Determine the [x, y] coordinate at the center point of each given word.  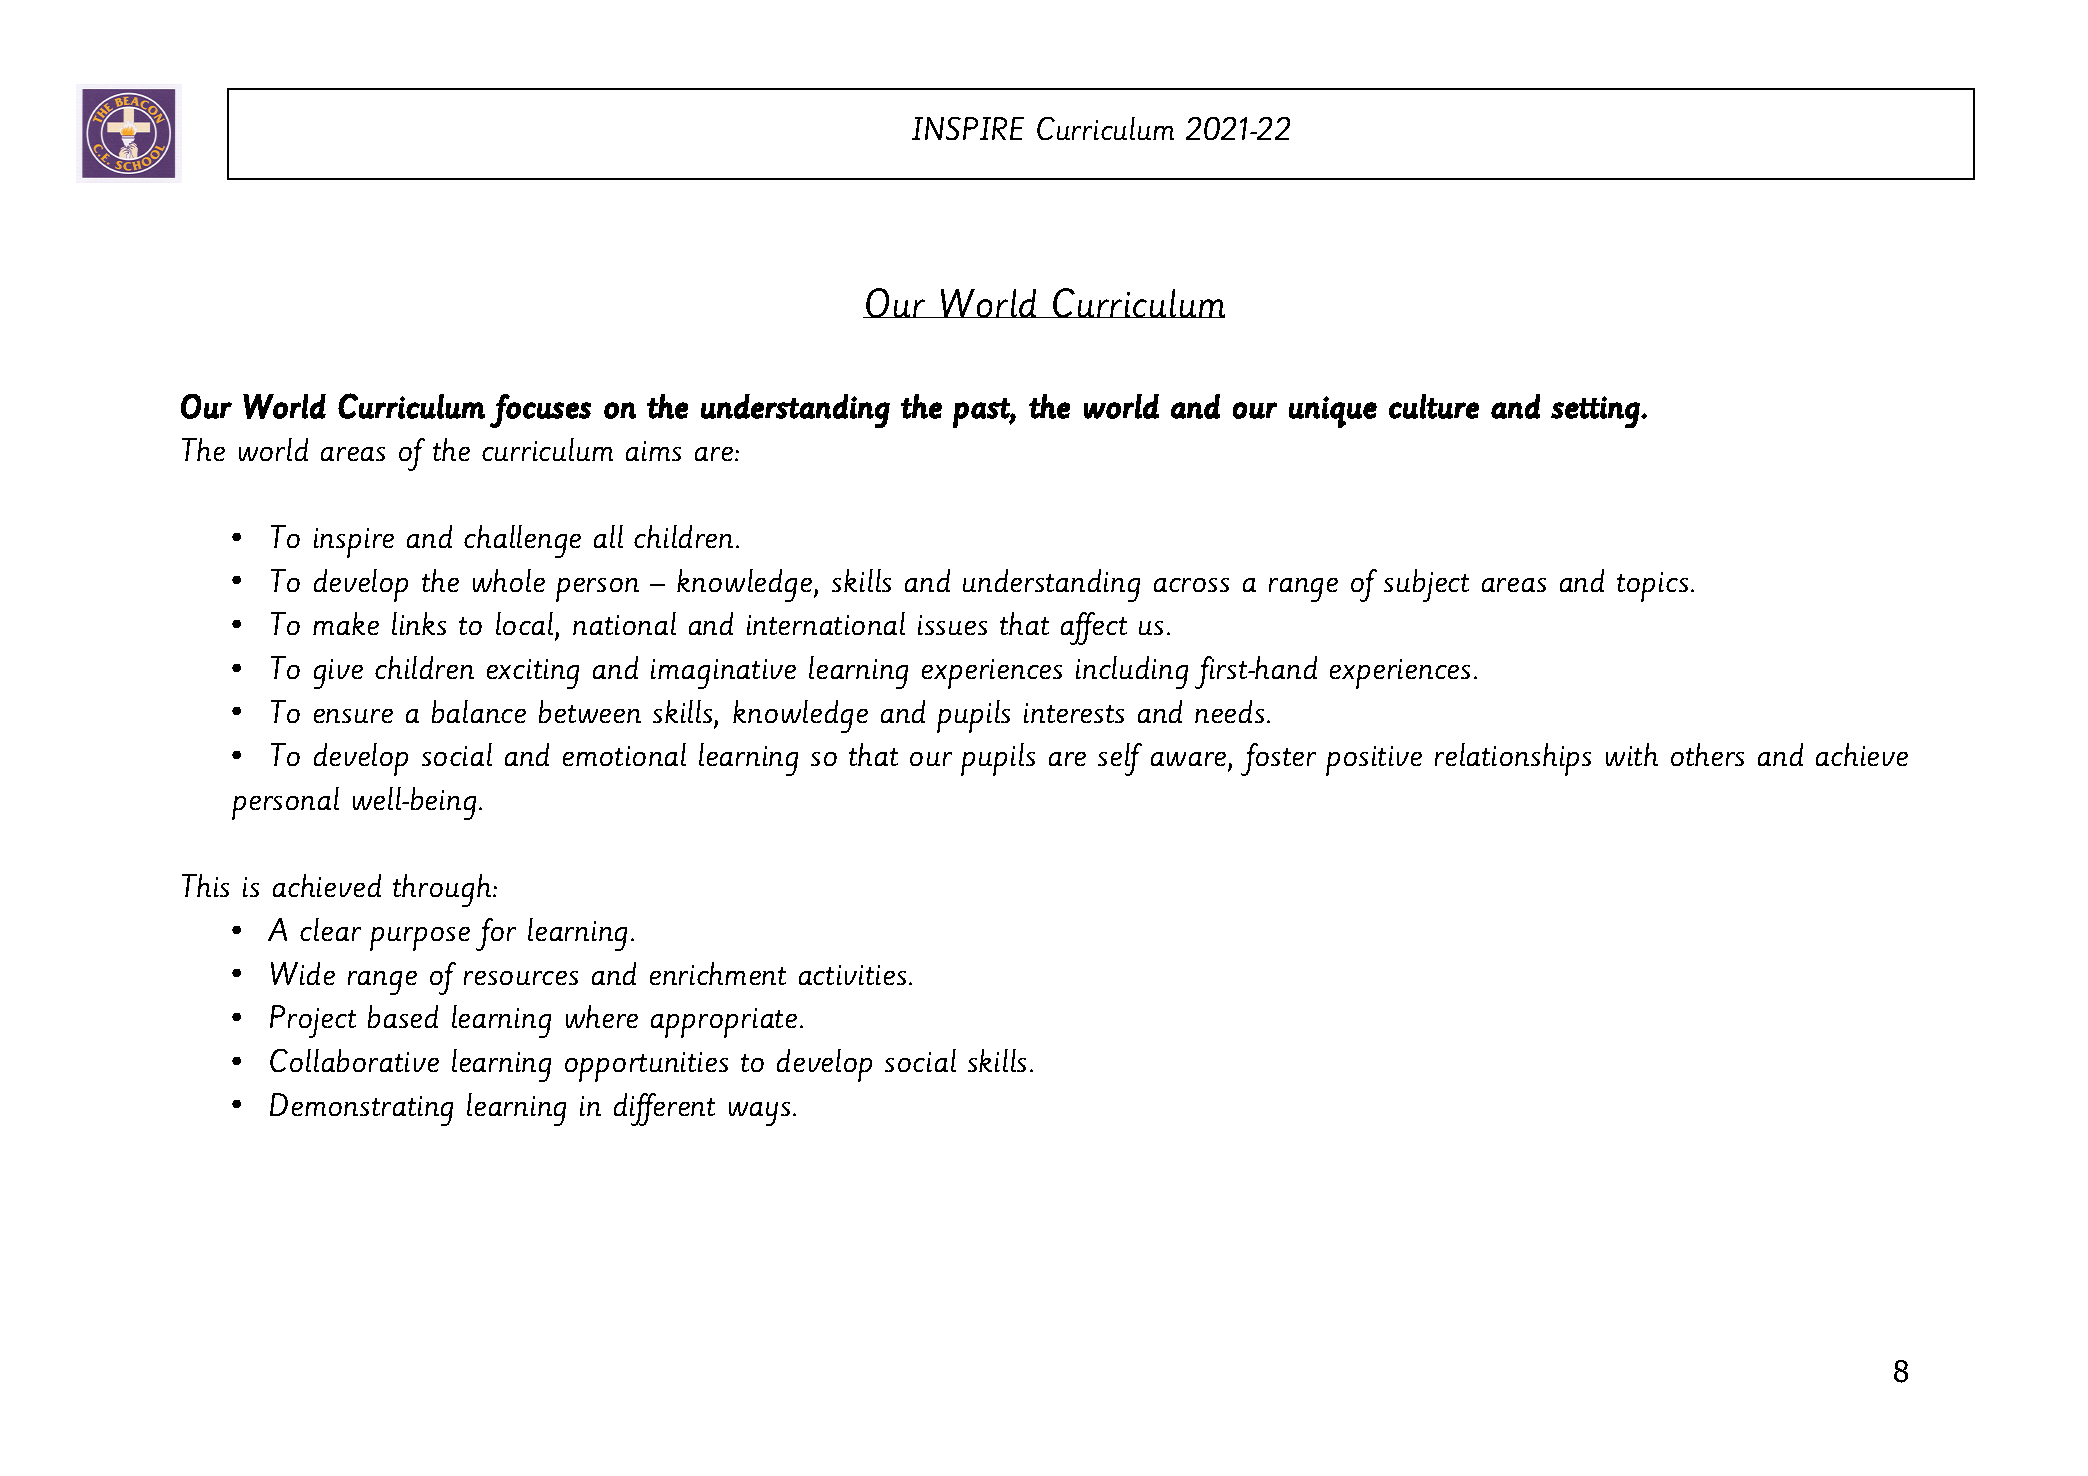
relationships [1513, 759]
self [1120, 759]
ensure [353, 716]
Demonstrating [361, 1109]
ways [759, 1114]
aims [653, 451]
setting [1595, 412]
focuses [540, 411]
